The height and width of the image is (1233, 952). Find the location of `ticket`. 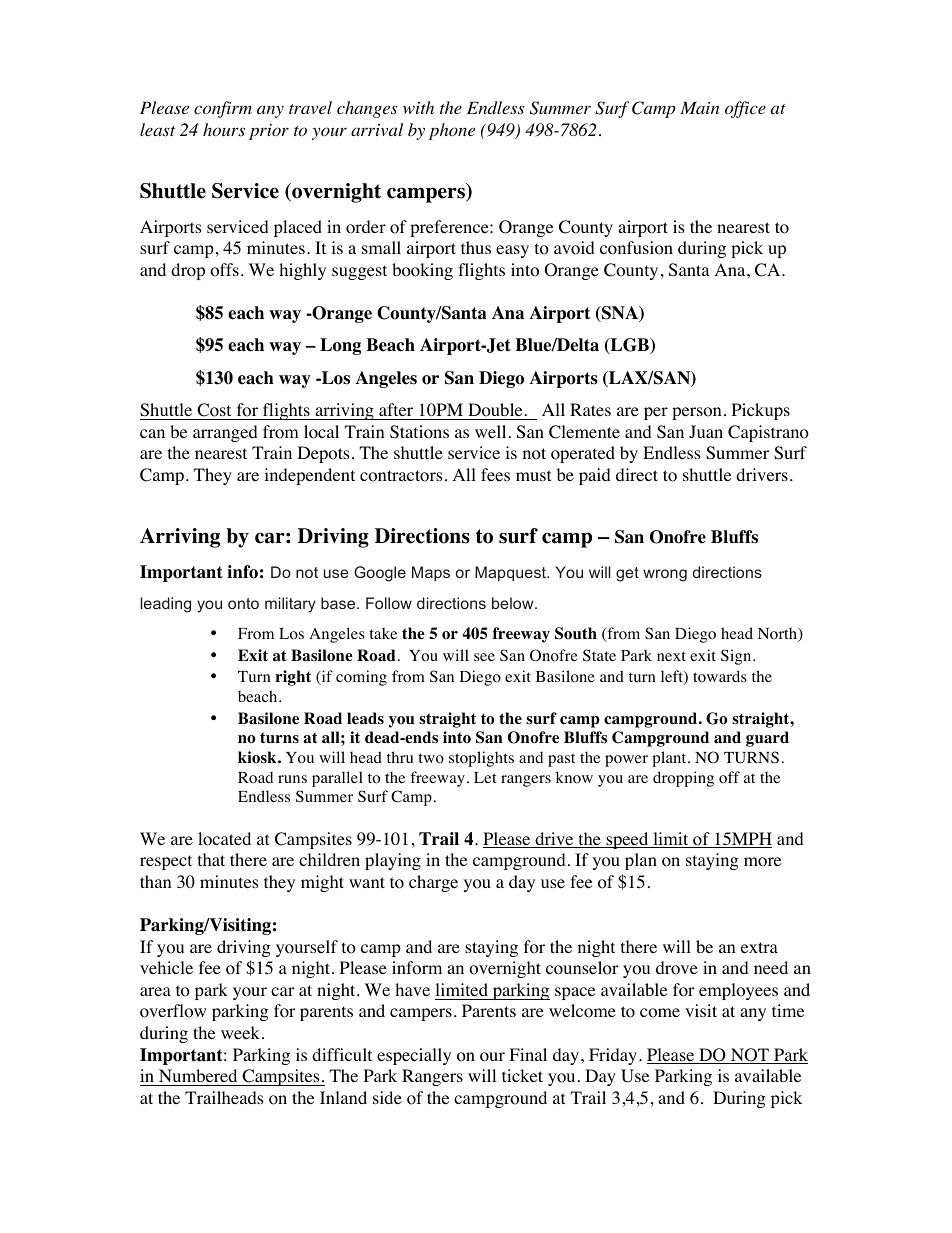

ticket is located at coordinates (522, 1075).
